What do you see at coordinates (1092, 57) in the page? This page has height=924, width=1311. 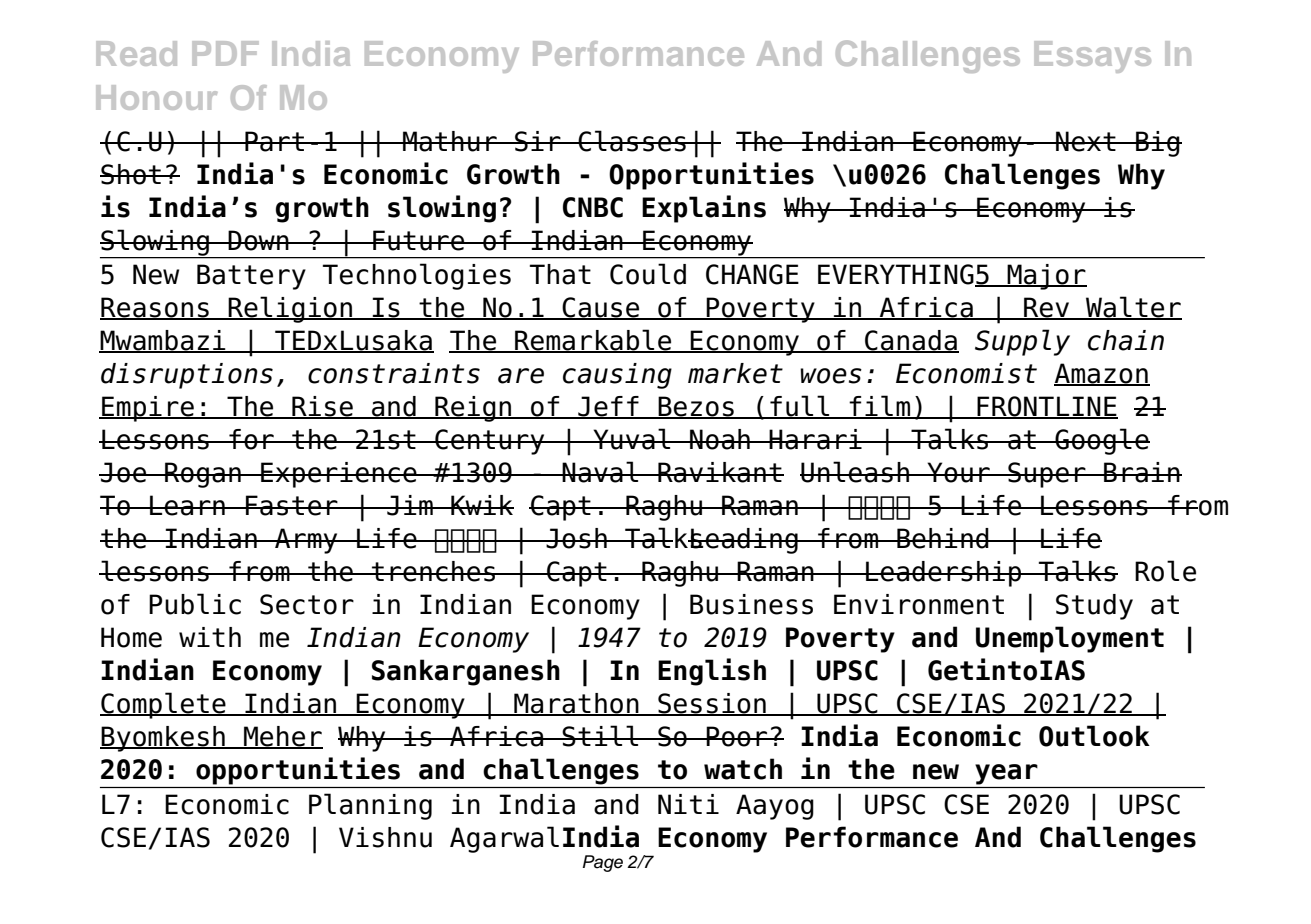 I see `Essays` at bounding box center [1092, 57].
